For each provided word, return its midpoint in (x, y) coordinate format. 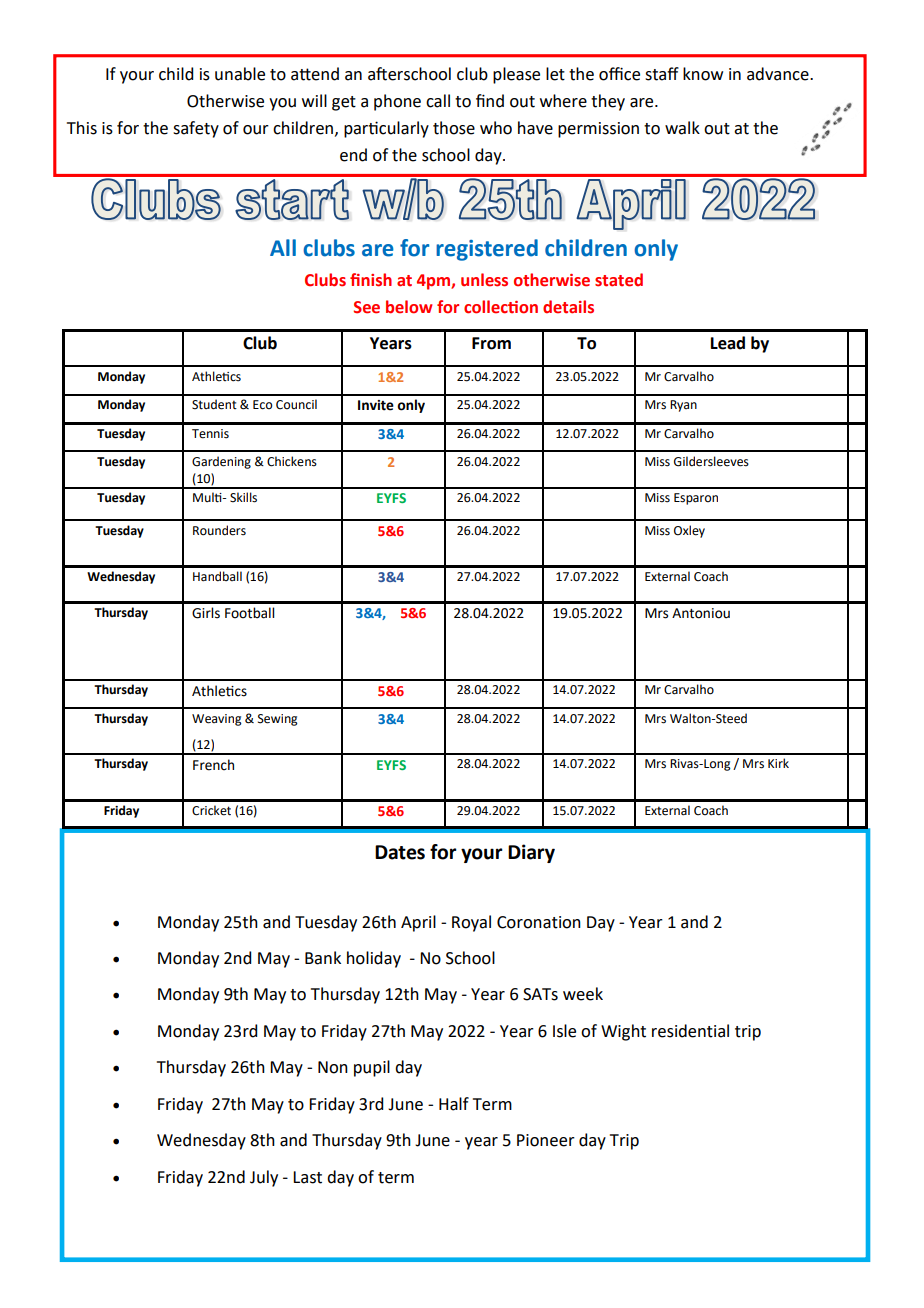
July (264, 1178)
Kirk (778, 763)
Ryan (683, 406)
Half (454, 1104)
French (213, 765)
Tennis (210, 434)
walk (682, 128)
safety (196, 129)
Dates (400, 852)
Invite (376, 405)
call (438, 101)
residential (690, 1031)
